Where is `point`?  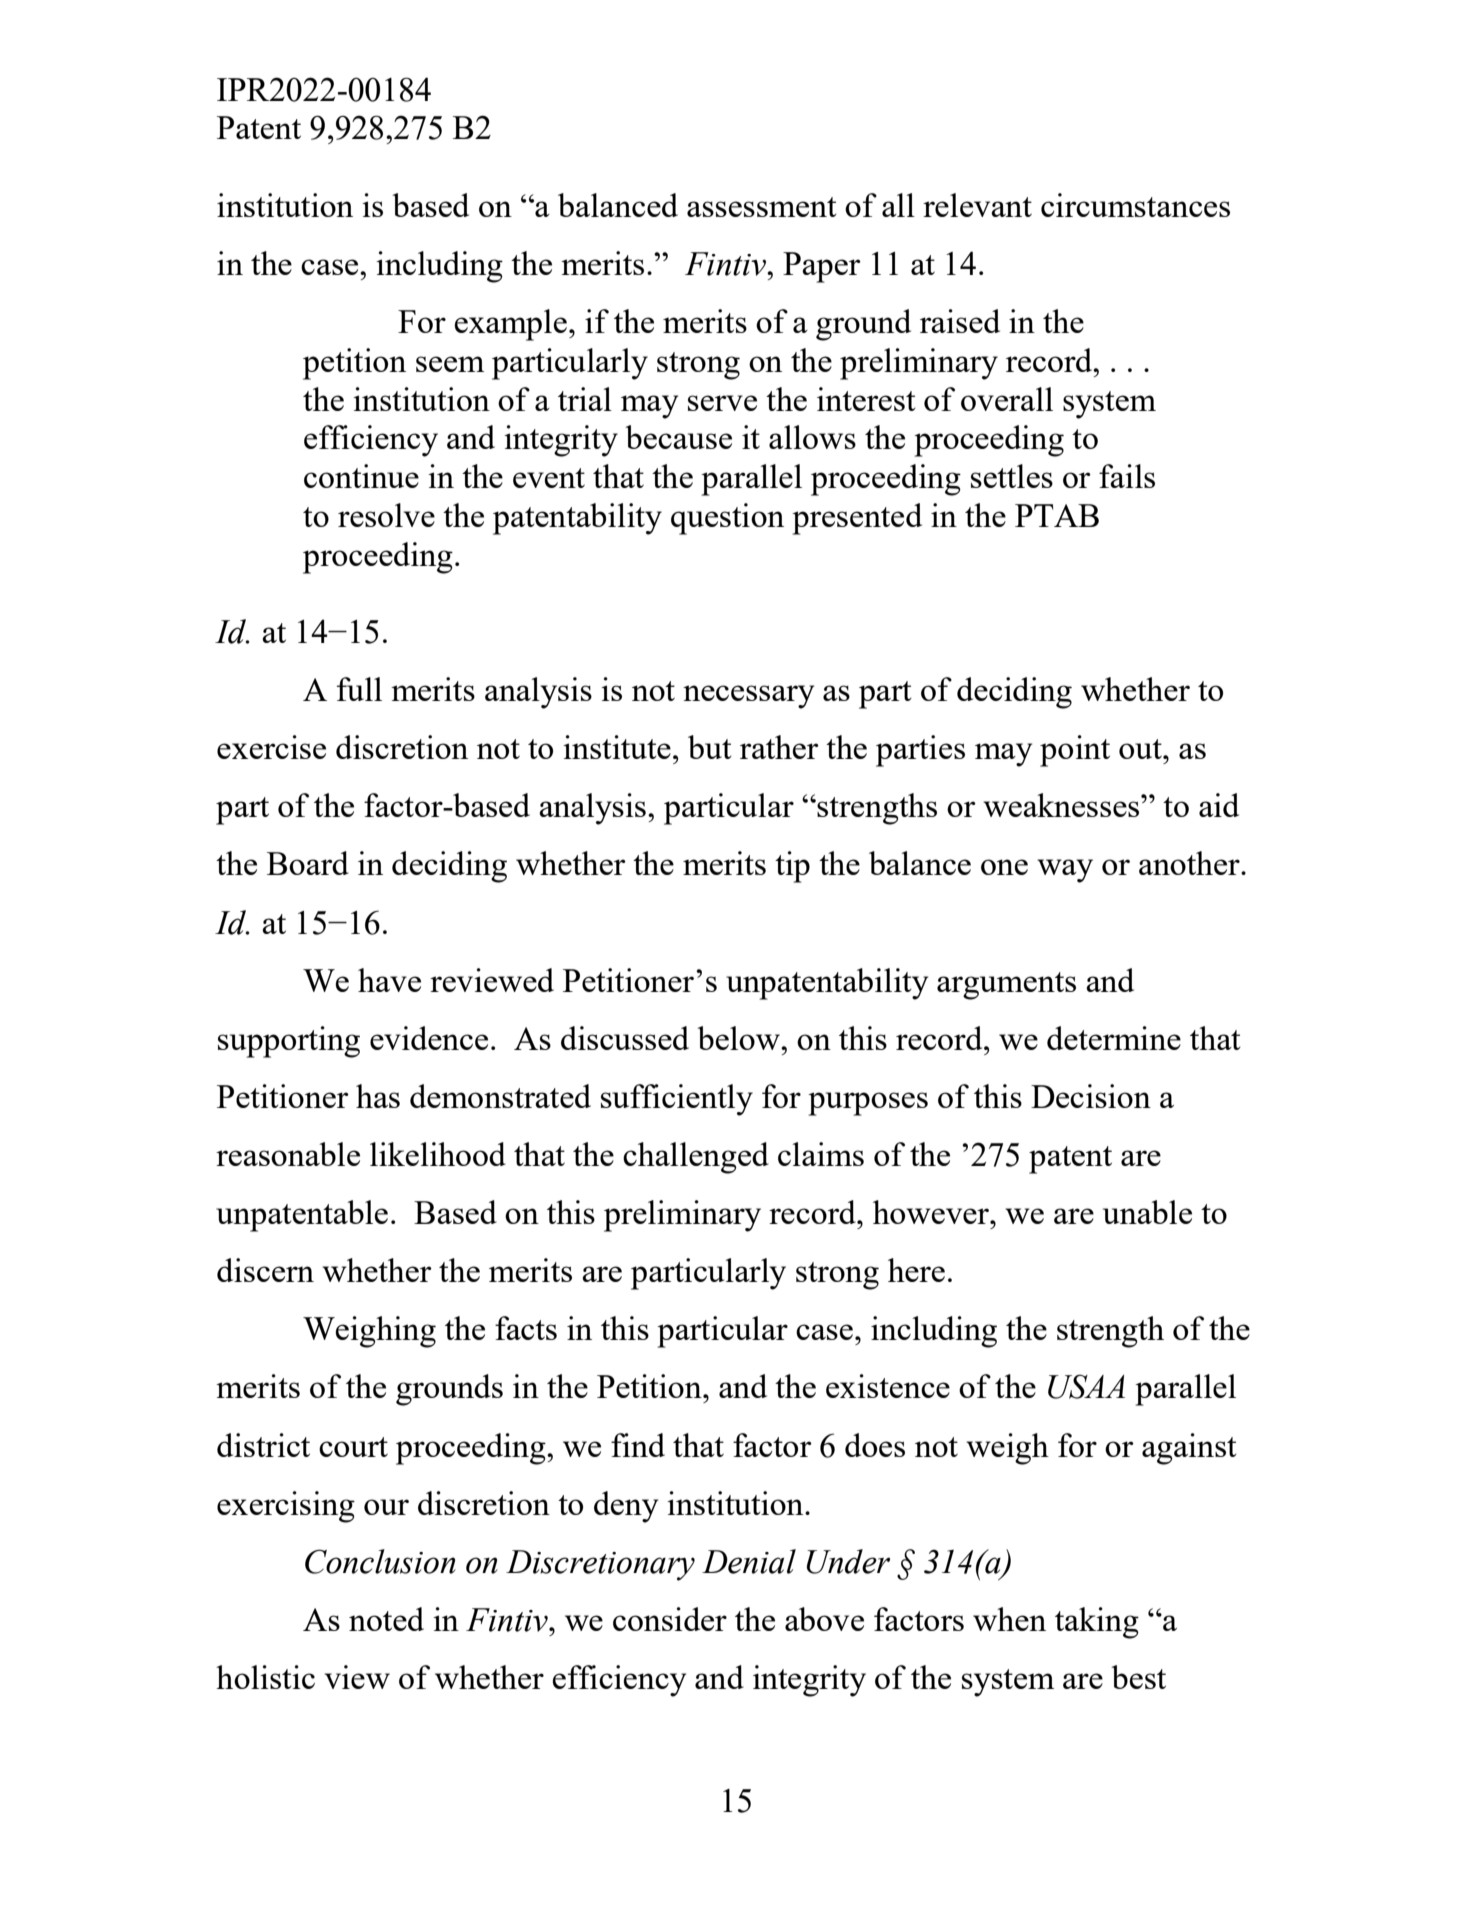
point is located at coordinates (1075, 751).
